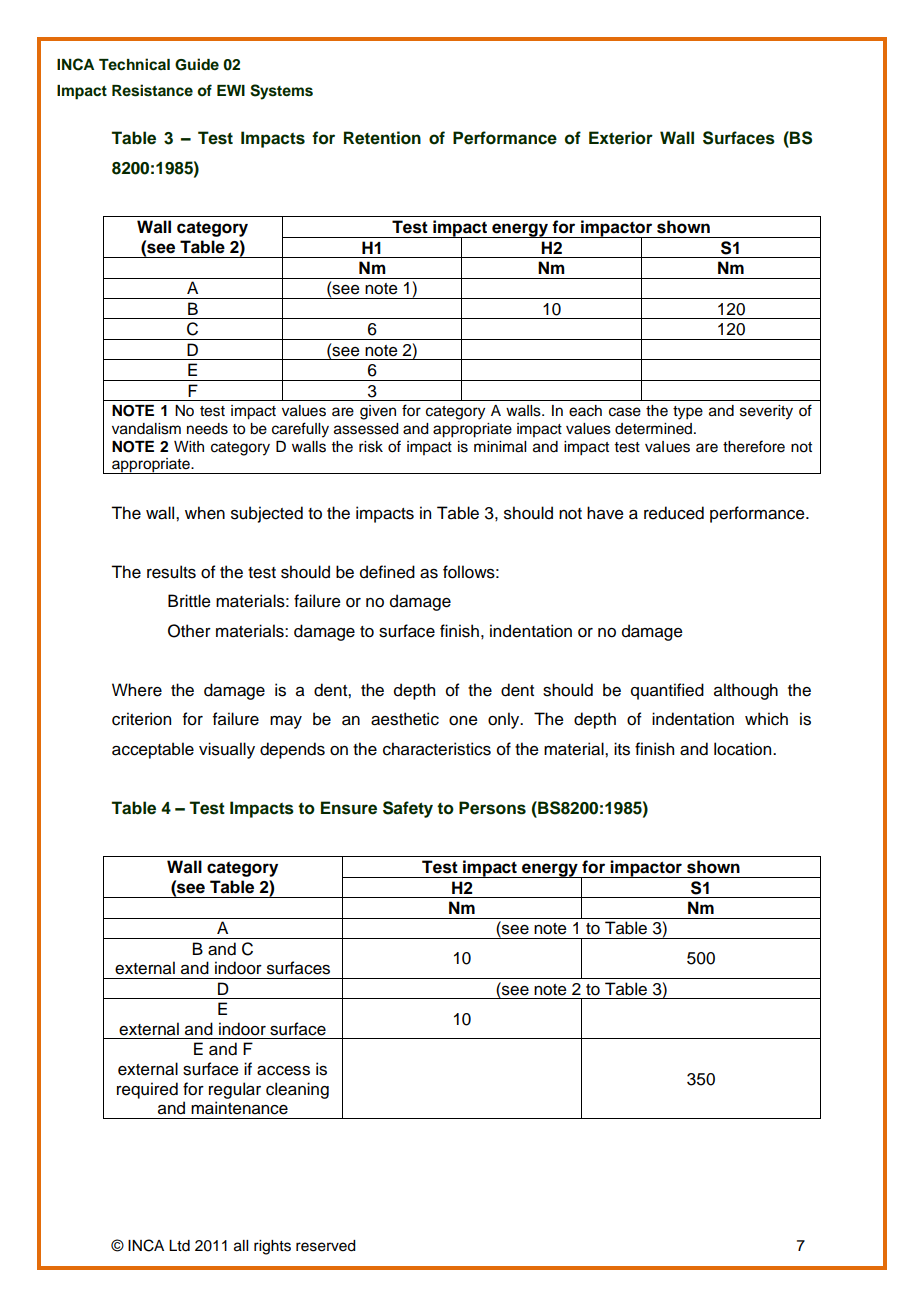  What do you see at coordinates (463, 721) in the image?
I see `one` at bounding box center [463, 721].
